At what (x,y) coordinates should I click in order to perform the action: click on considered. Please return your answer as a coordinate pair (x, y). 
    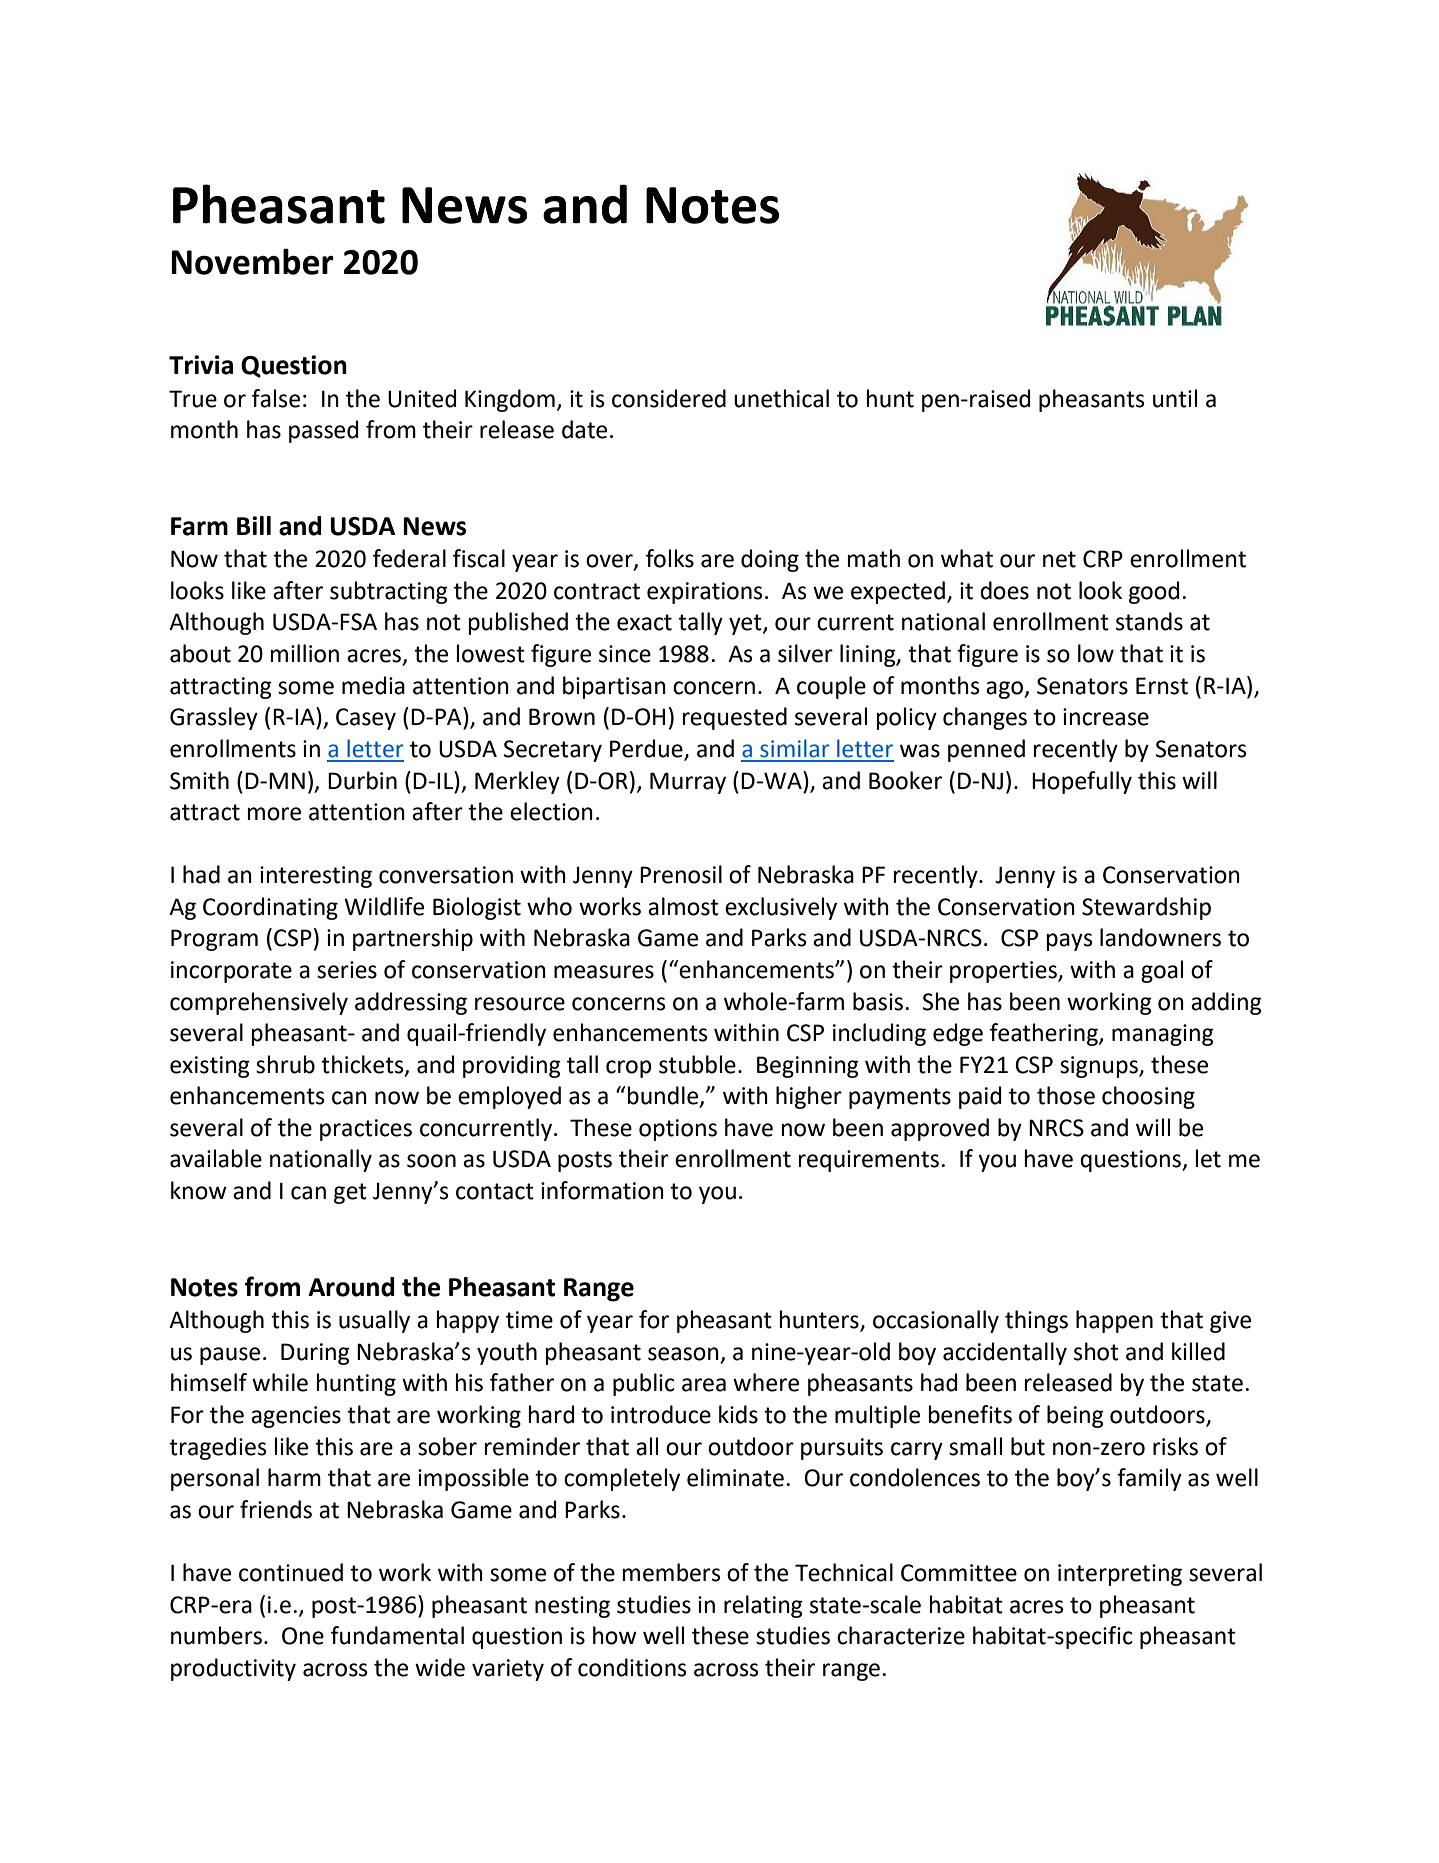
    Looking at the image, I should click on (669, 398).
